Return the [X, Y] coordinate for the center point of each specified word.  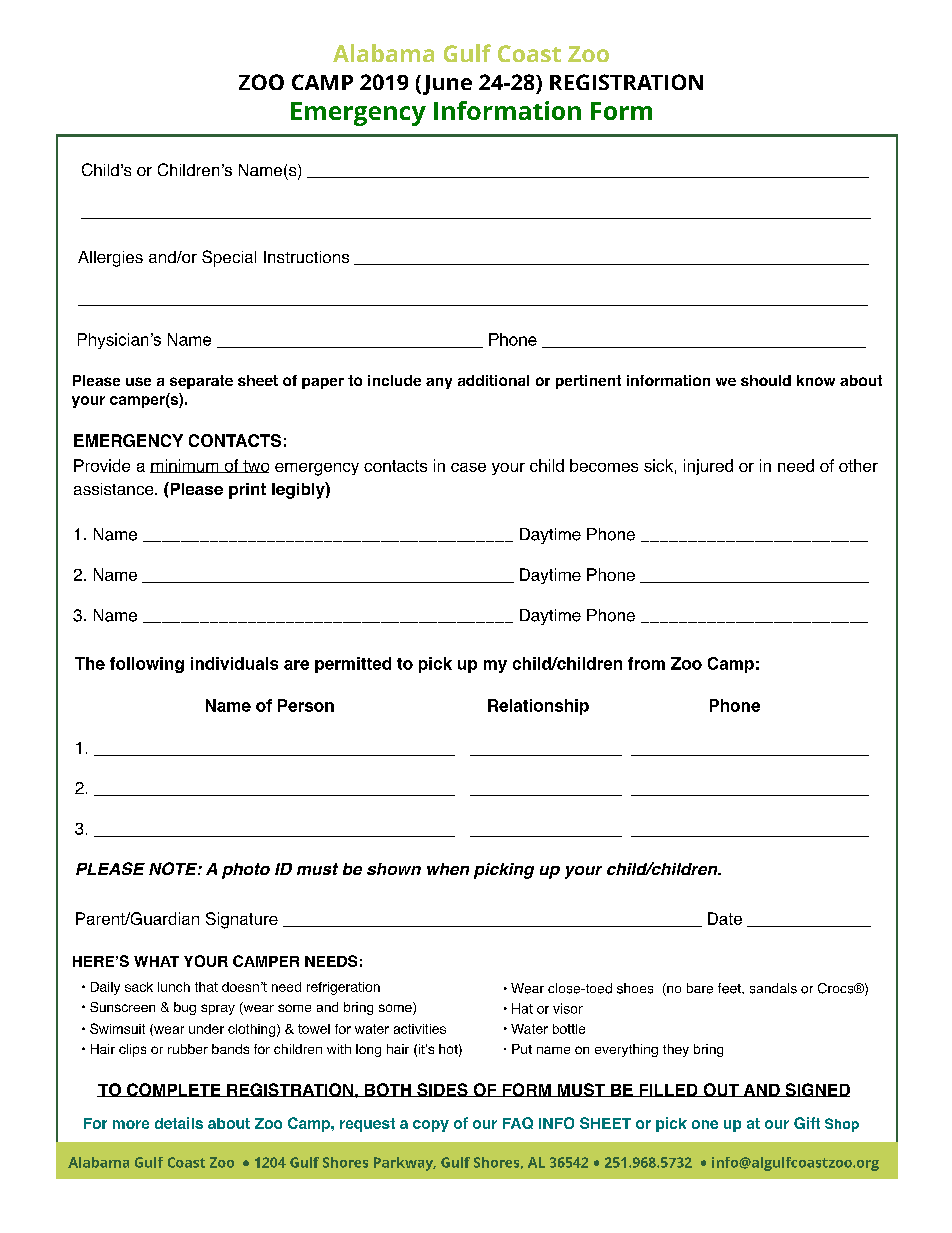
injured [708, 467]
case [468, 467]
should [766, 380]
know [816, 380]
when [448, 869]
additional [493, 380]
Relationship [538, 707]
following [147, 665]
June [446, 85]
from [646, 663]
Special [229, 258]
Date [725, 918]
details [179, 1123]
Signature [242, 920]
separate [201, 382]
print [247, 491]
